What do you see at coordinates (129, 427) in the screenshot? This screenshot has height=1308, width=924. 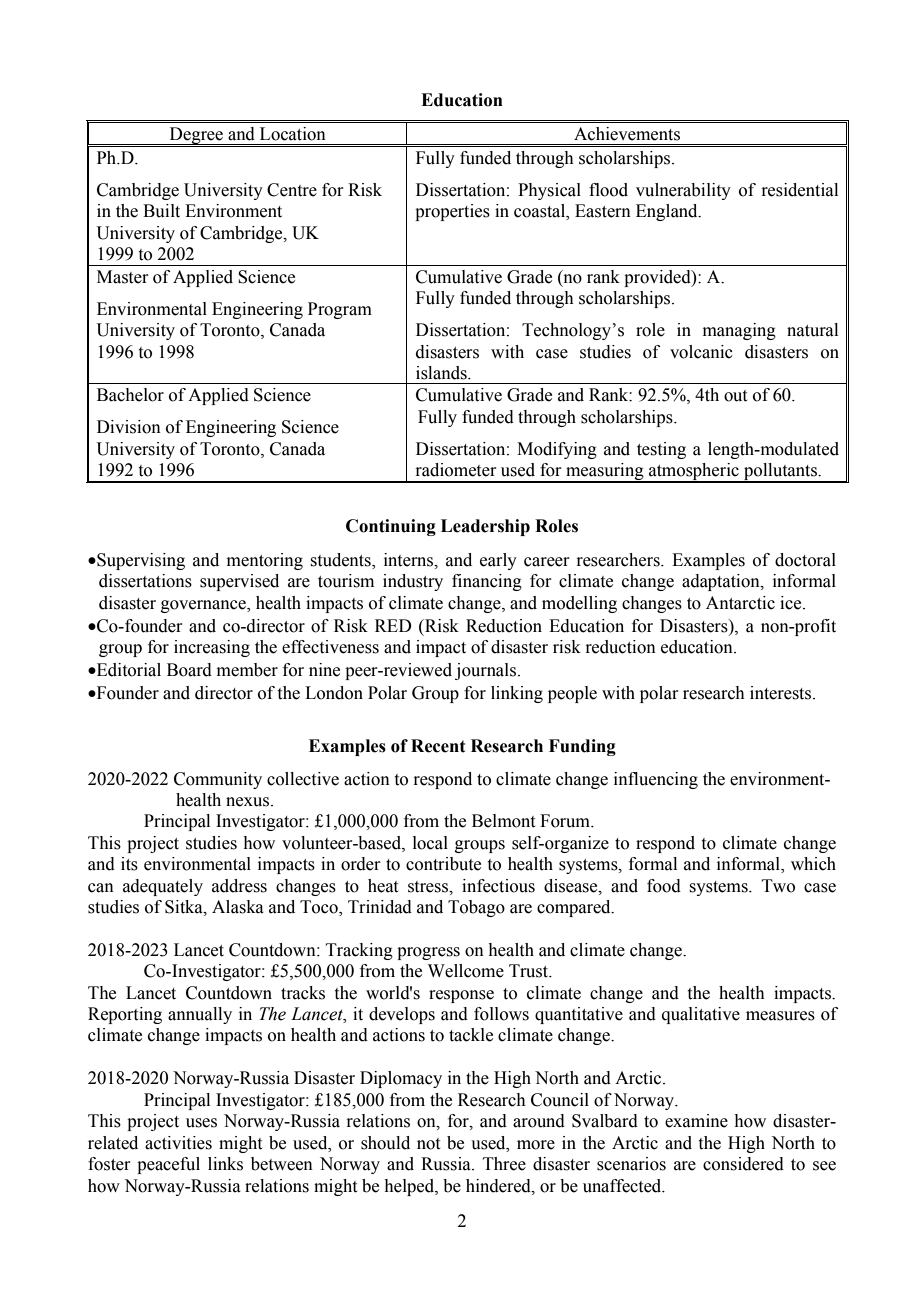 I see `Division` at bounding box center [129, 427].
